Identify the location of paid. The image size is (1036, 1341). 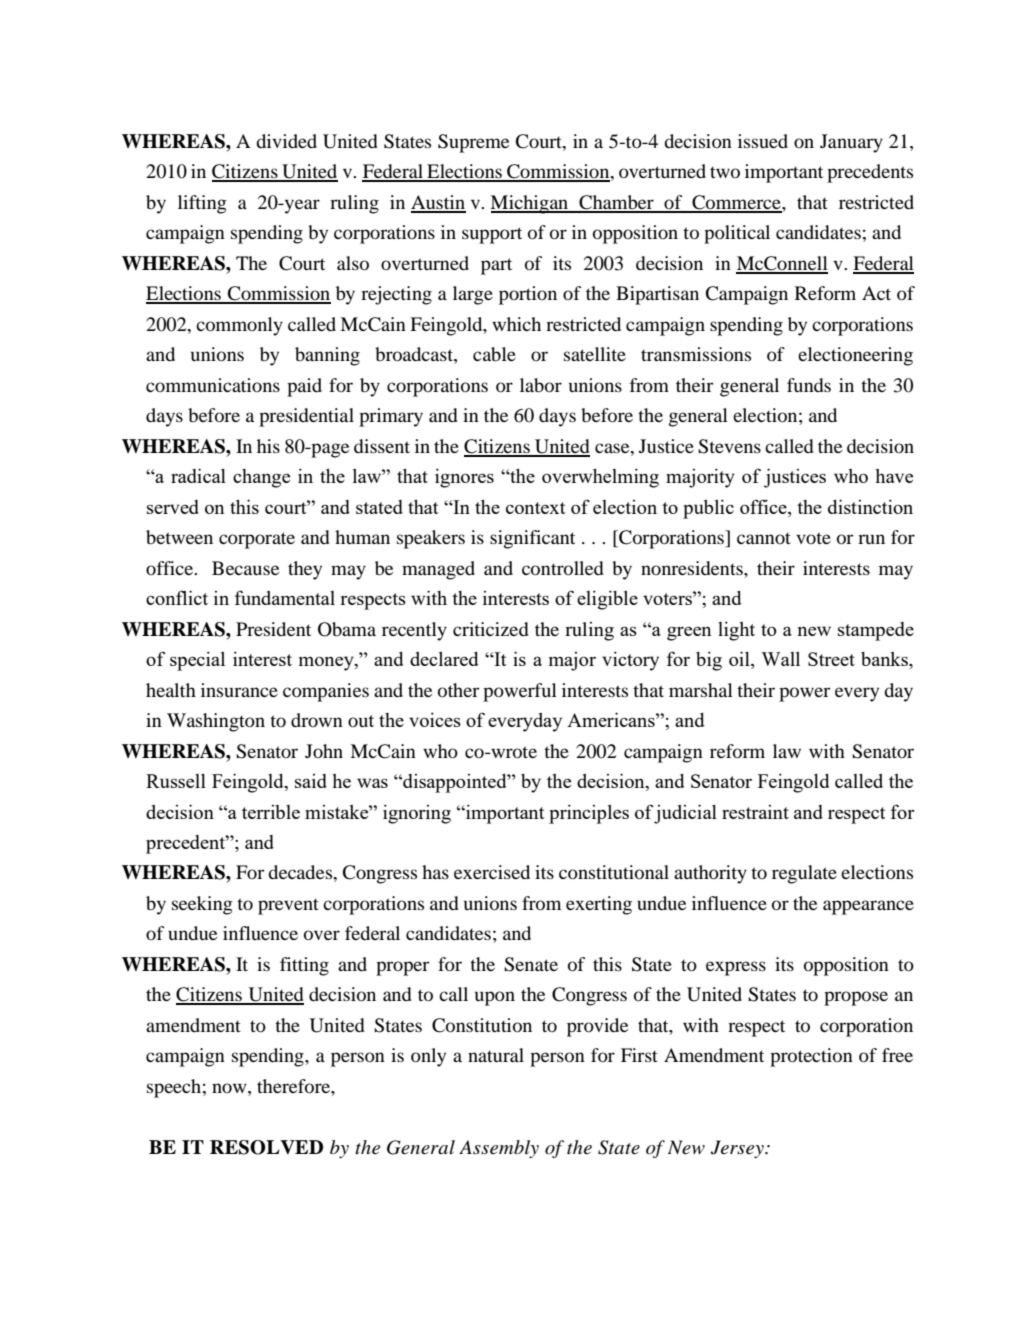
(304, 387).
